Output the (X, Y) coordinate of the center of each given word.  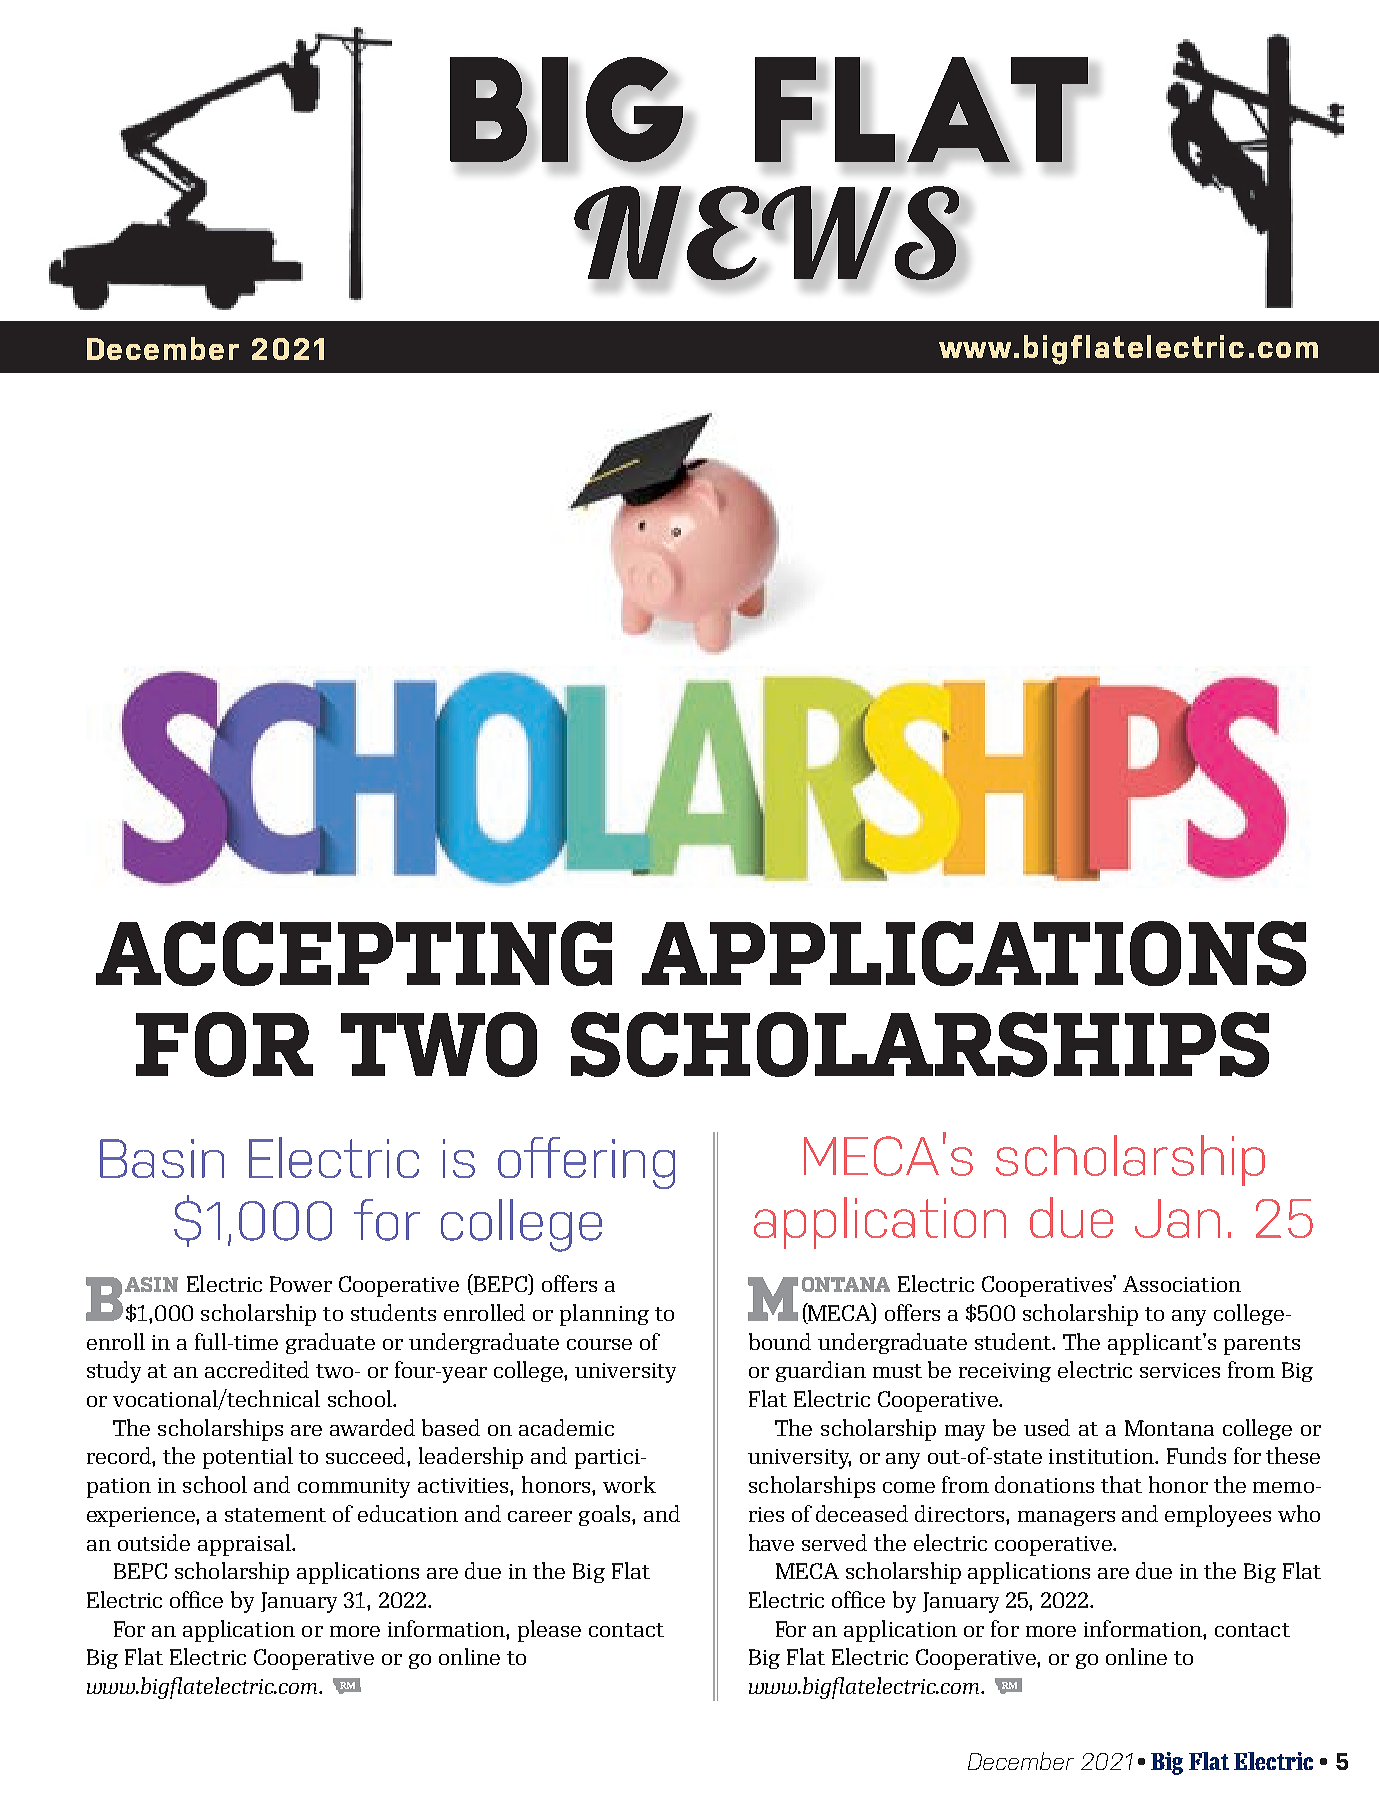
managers (1066, 1518)
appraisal (245, 1545)
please (549, 1631)
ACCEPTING (354, 953)
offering (586, 1163)
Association (1182, 1284)
